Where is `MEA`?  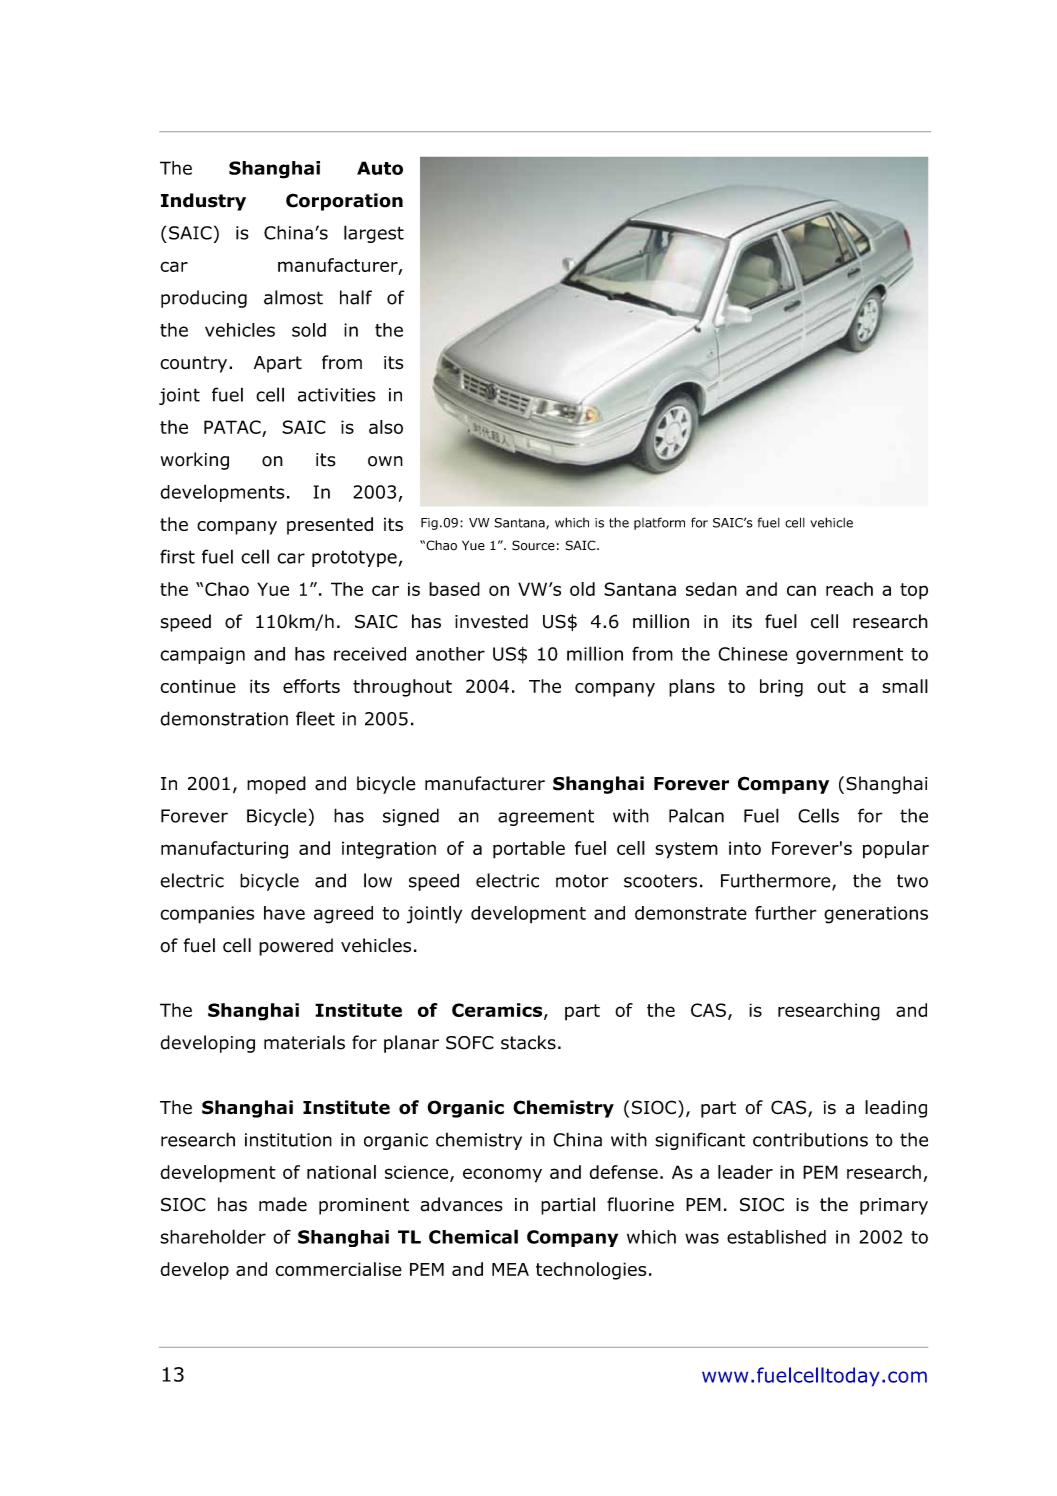 MEA is located at coordinates (510, 1269).
